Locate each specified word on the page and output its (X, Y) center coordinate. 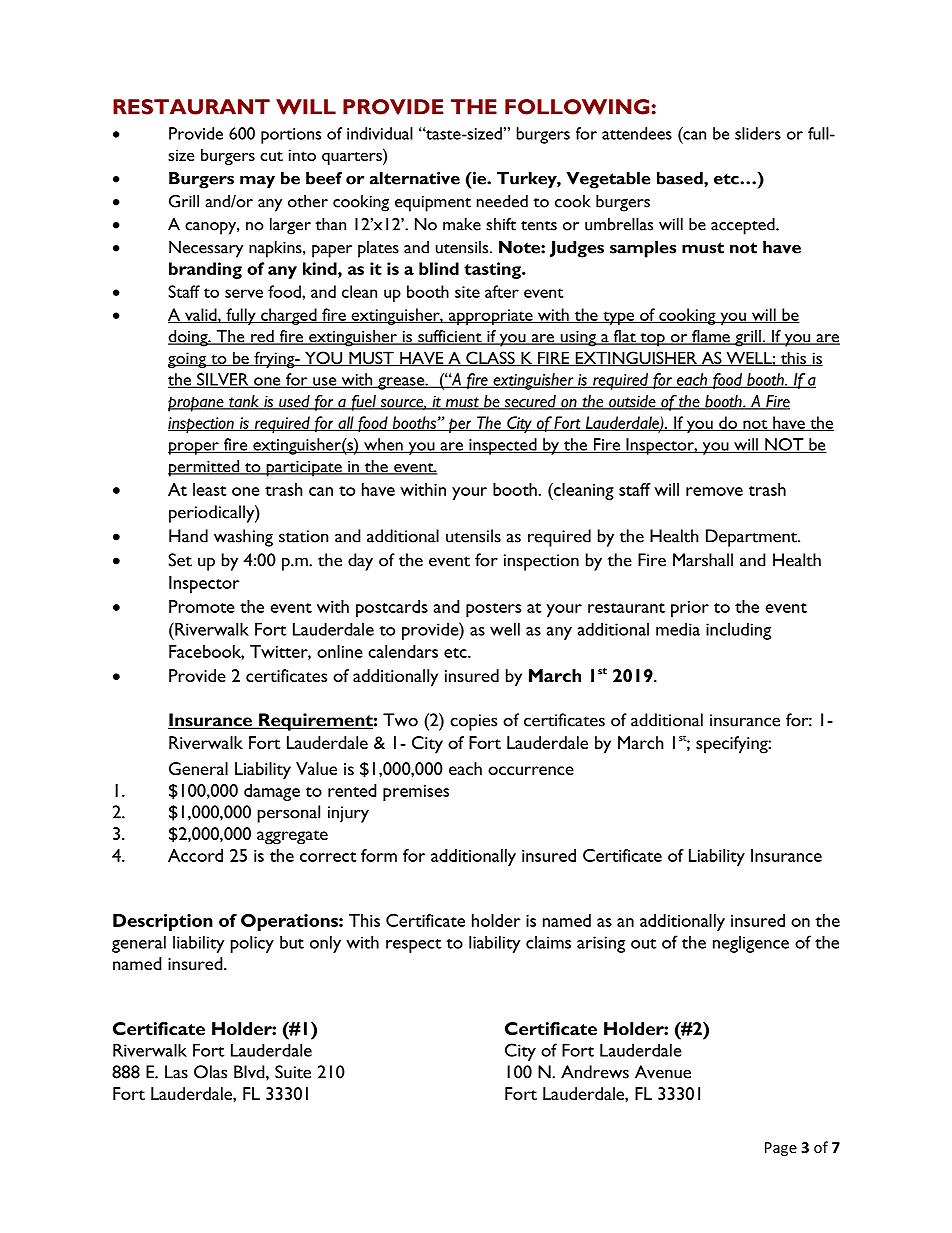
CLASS (490, 359)
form (379, 855)
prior (690, 609)
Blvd (250, 1072)
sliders (758, 133)
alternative (415, 178)
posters (493, 610)
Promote (202, 606)
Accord (195, 855)
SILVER (223, 380)
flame (711, 337)
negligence (751, 944)
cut (271, 156)
